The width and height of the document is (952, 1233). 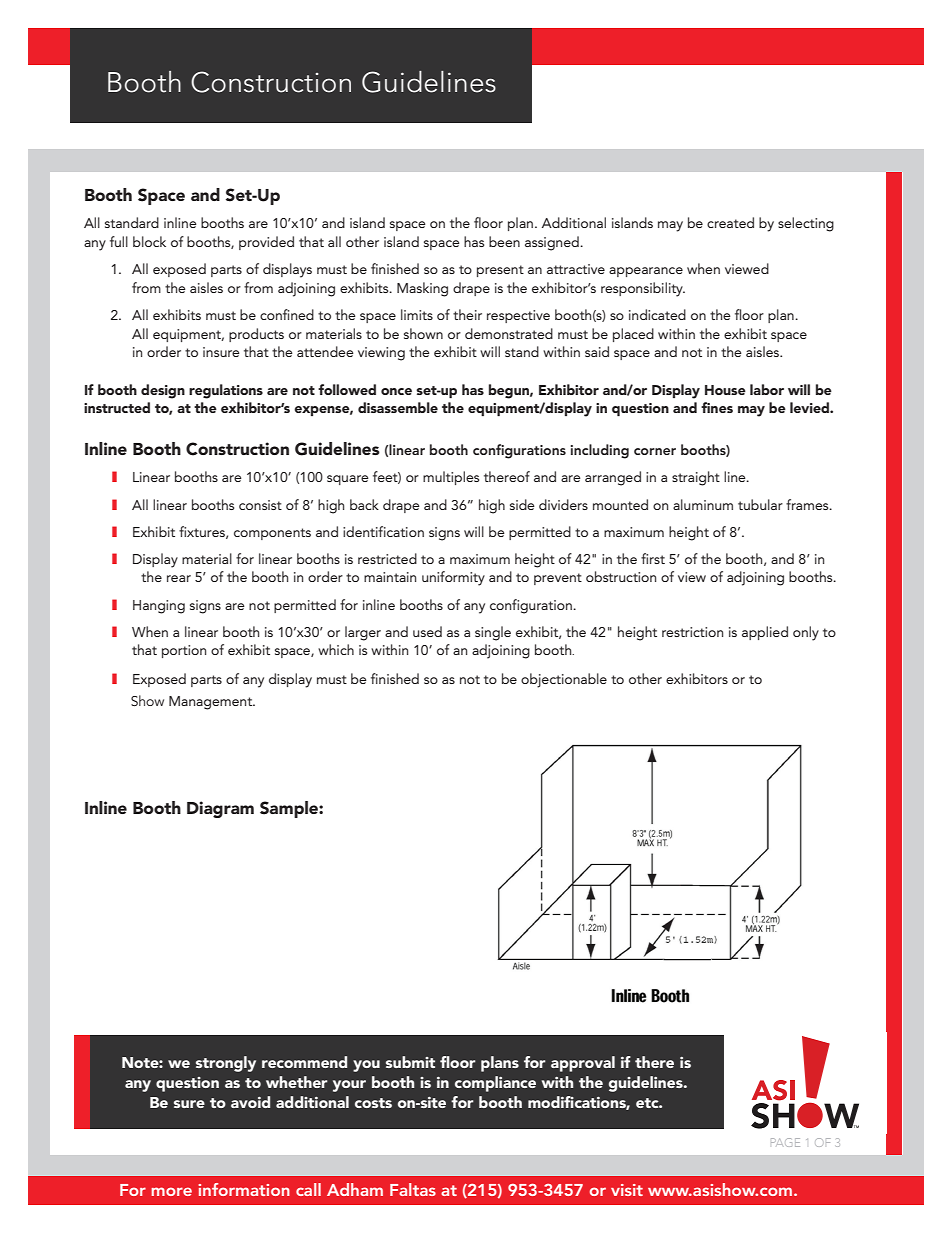 What do you see at coordinates (785, 1142) in the document?
I see `PAGE` at bounding box center [785, 1142].
